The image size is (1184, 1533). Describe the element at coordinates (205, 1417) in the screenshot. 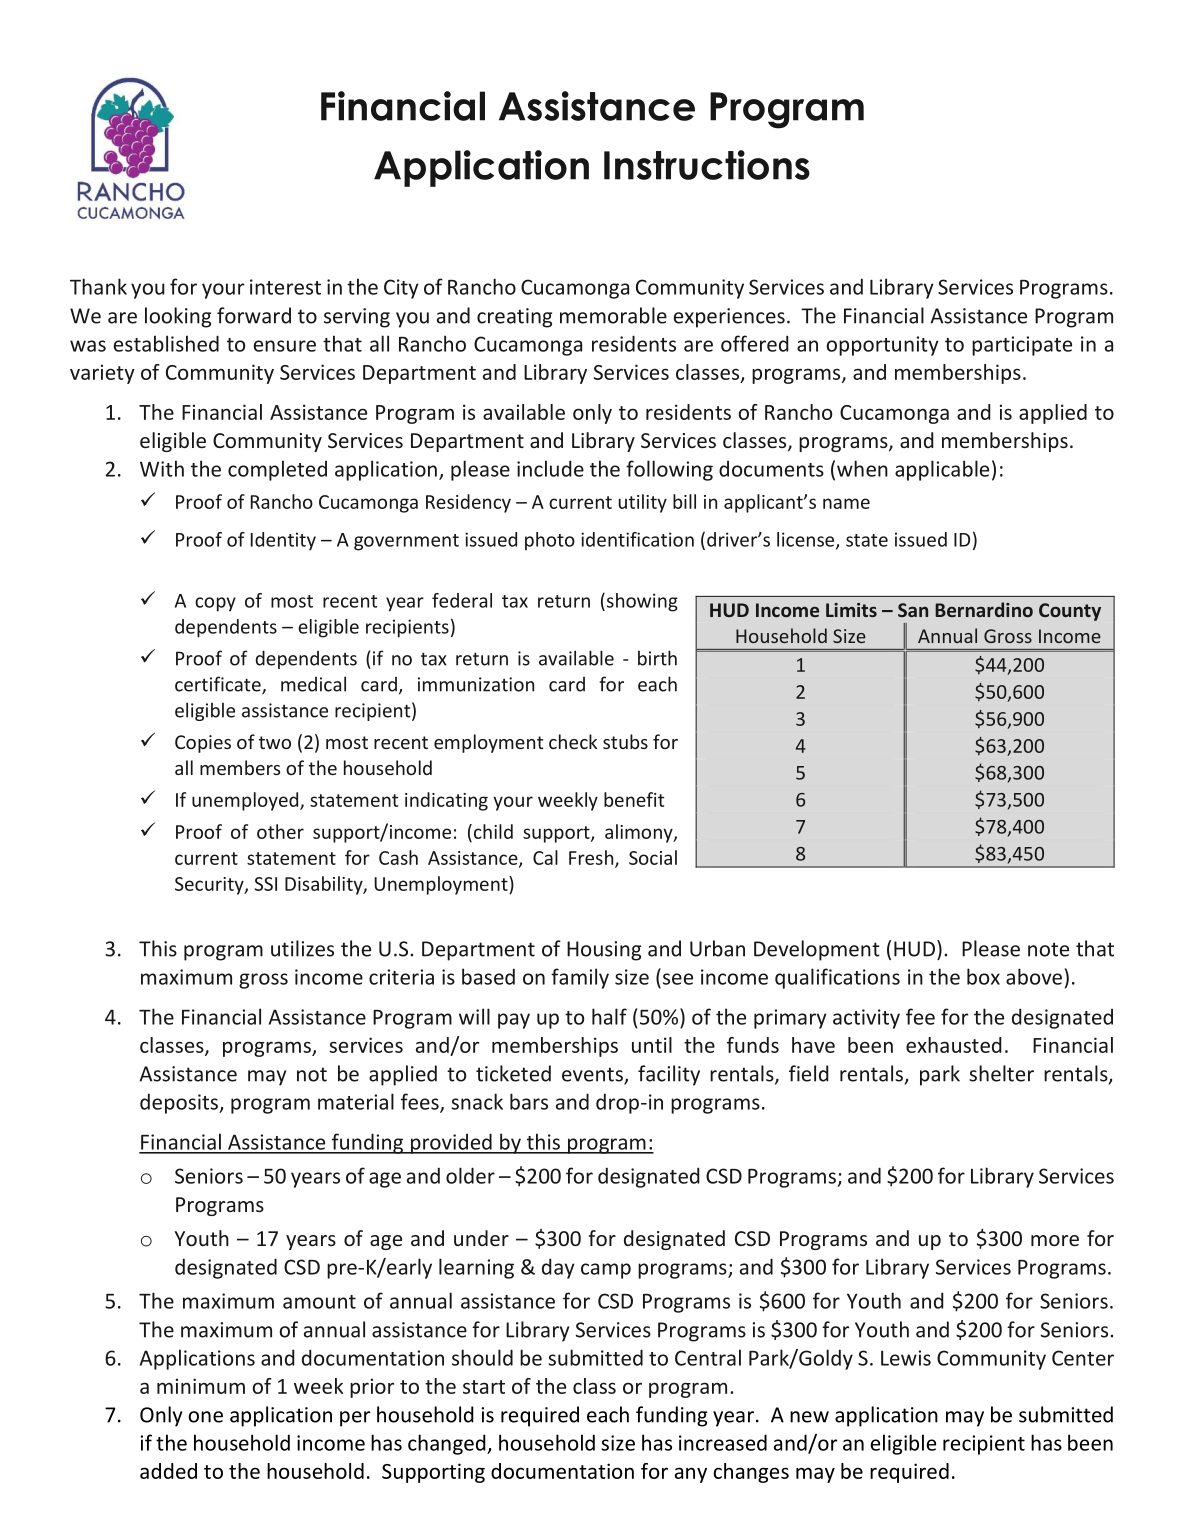

I see `one` at that location.
